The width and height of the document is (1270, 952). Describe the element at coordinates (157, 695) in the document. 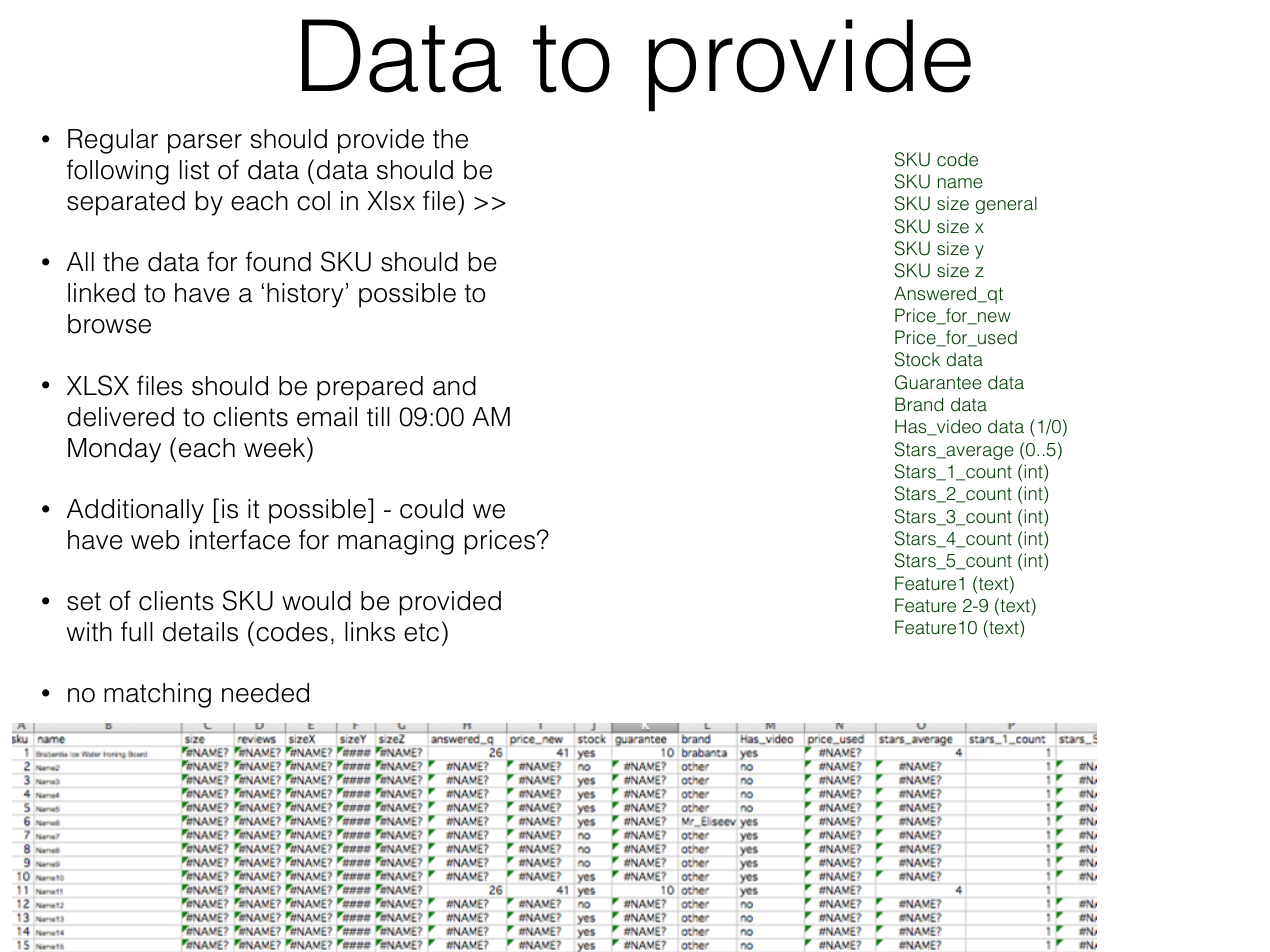

I see `matching` at that location.
